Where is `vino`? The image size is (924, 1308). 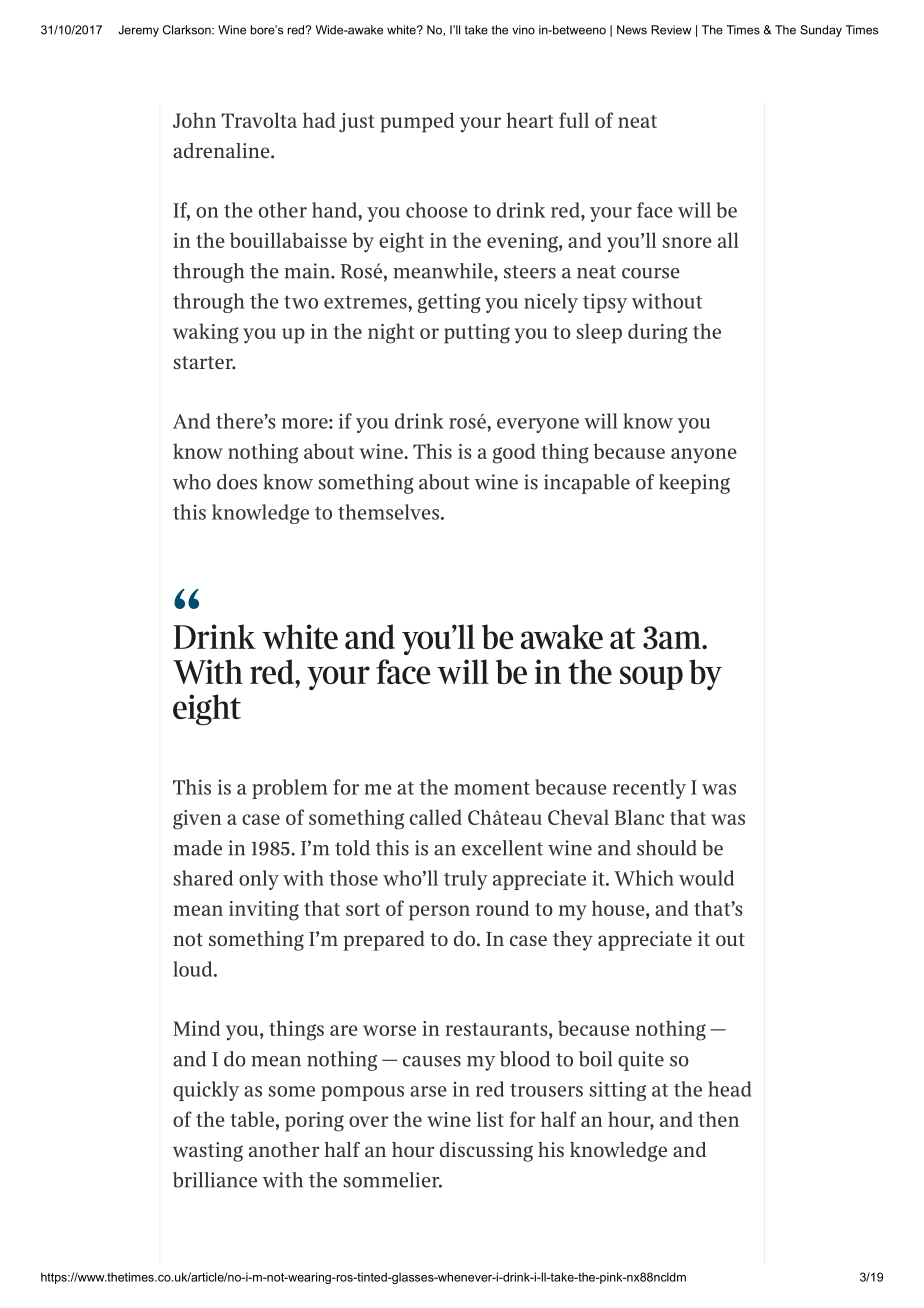 vino is located at coordinates (523, 30).
